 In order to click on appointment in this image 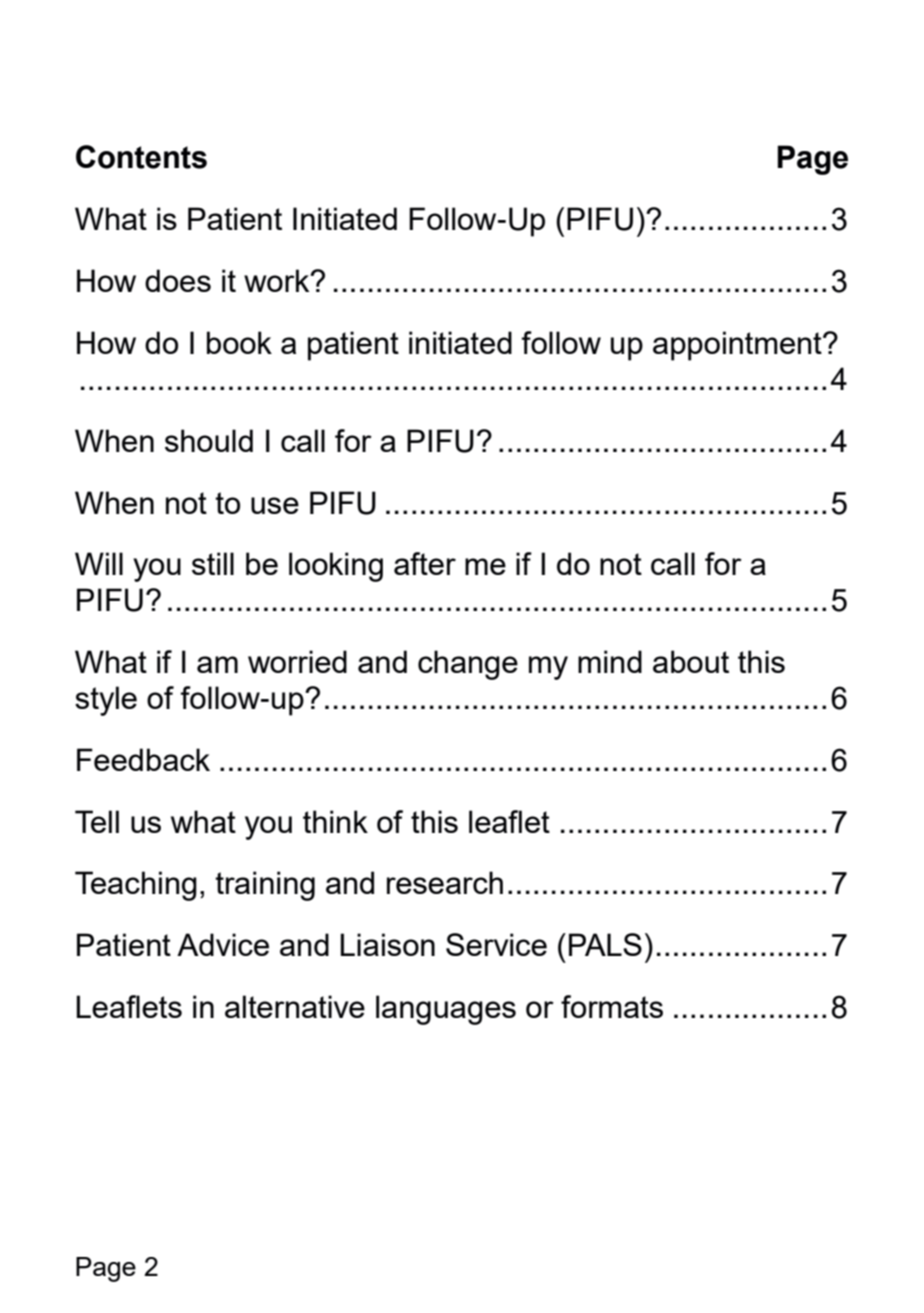, I will do `click(738, 346)`.
